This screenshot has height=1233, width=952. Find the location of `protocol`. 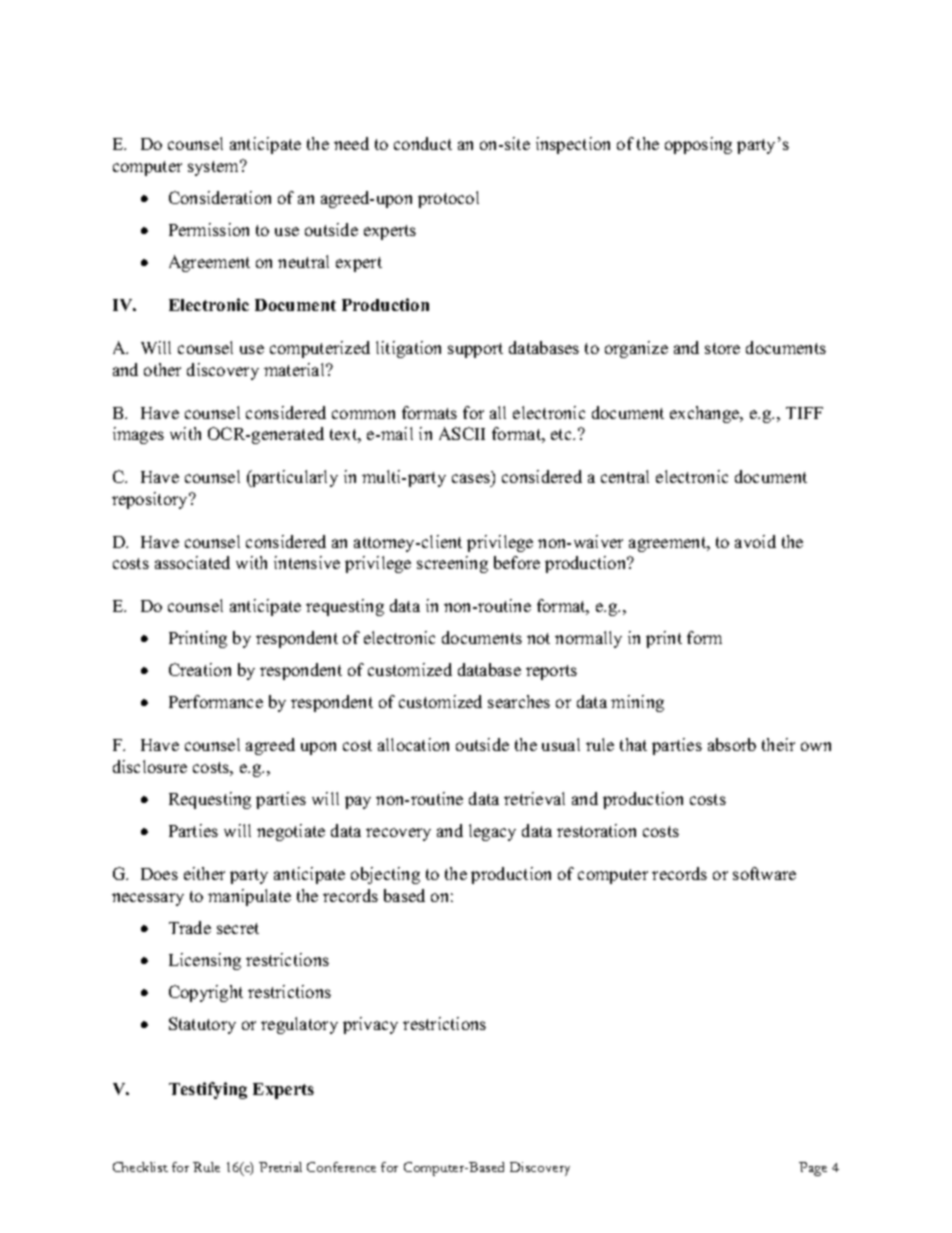

protocol is located at coordinates (448, 199).
